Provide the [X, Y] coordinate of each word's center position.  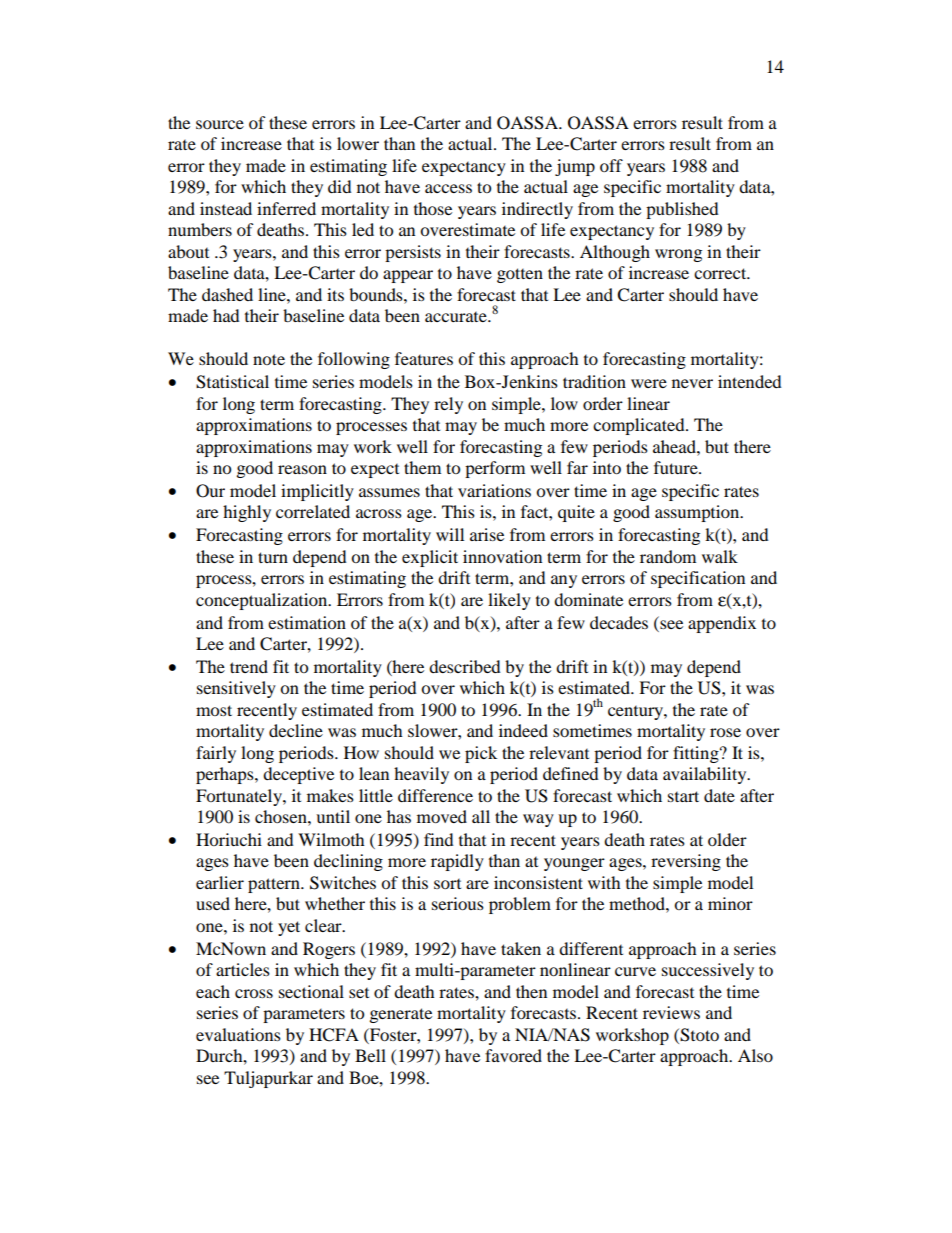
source [220, 124]
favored [513, 1055]
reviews [671, 1012]
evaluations [238, 1034]
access [448, 188]
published [682, 210]
